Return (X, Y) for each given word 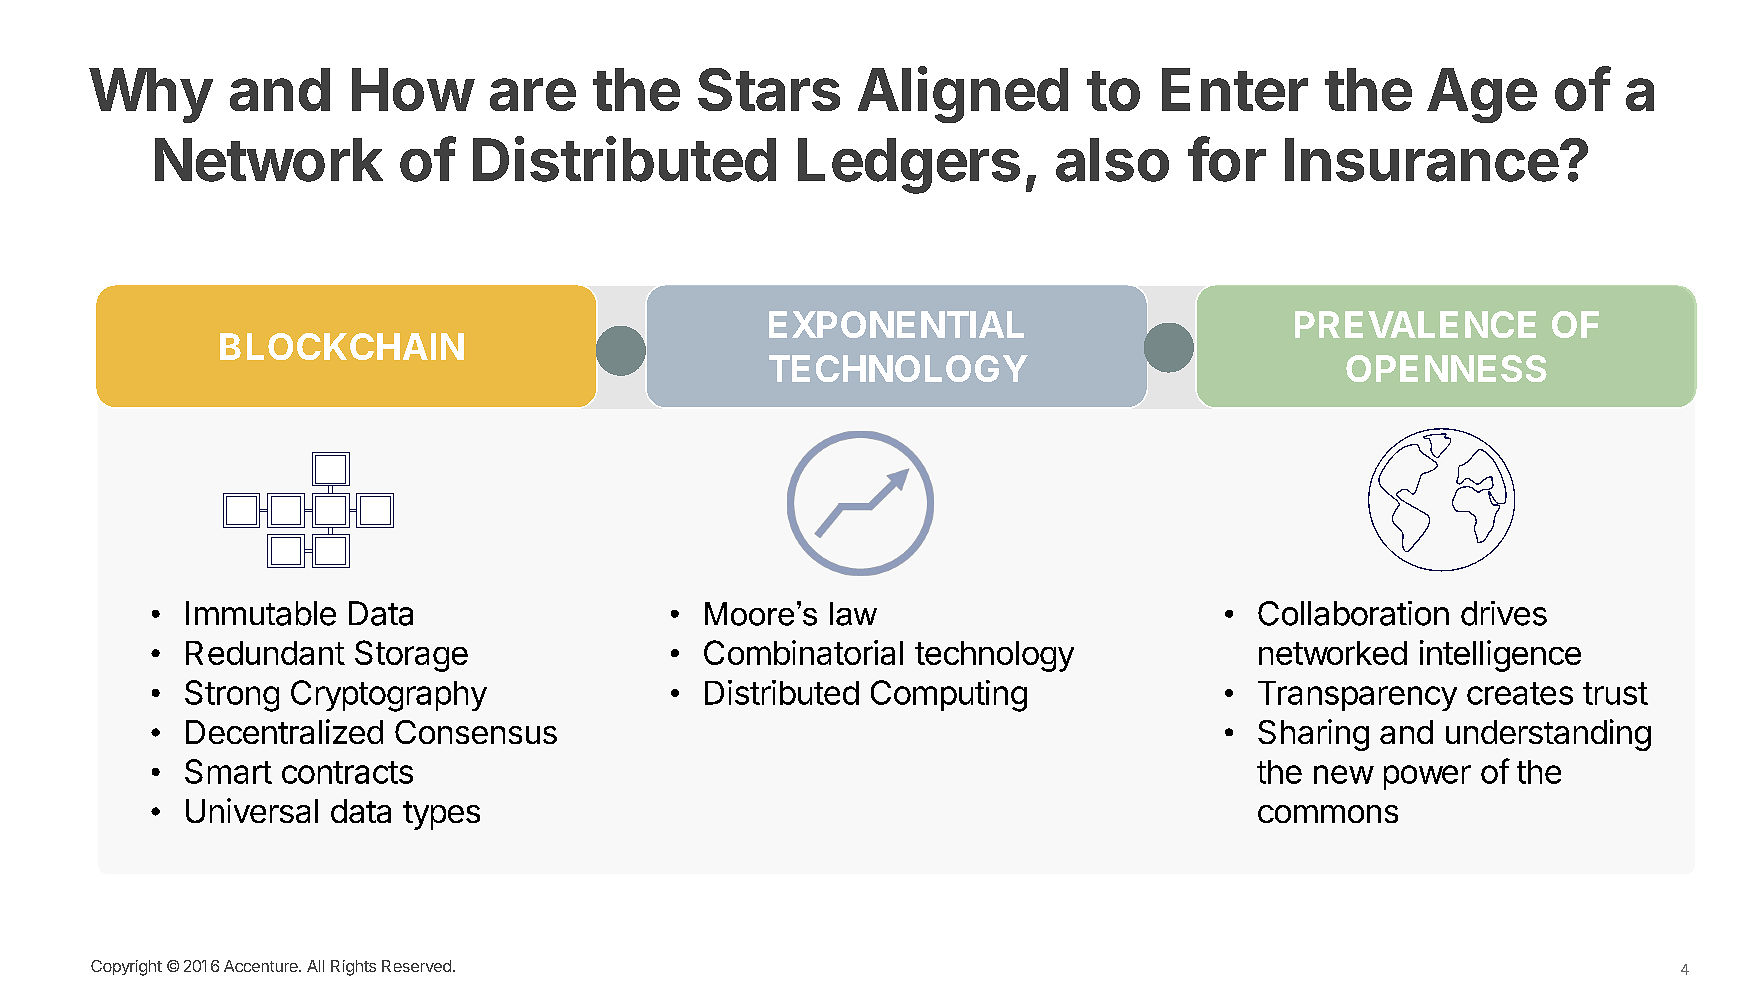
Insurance (1422, 160)
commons (1328, 814)
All (315, 966)
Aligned (963, 94)
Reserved (416, 966)
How (413, 89)
